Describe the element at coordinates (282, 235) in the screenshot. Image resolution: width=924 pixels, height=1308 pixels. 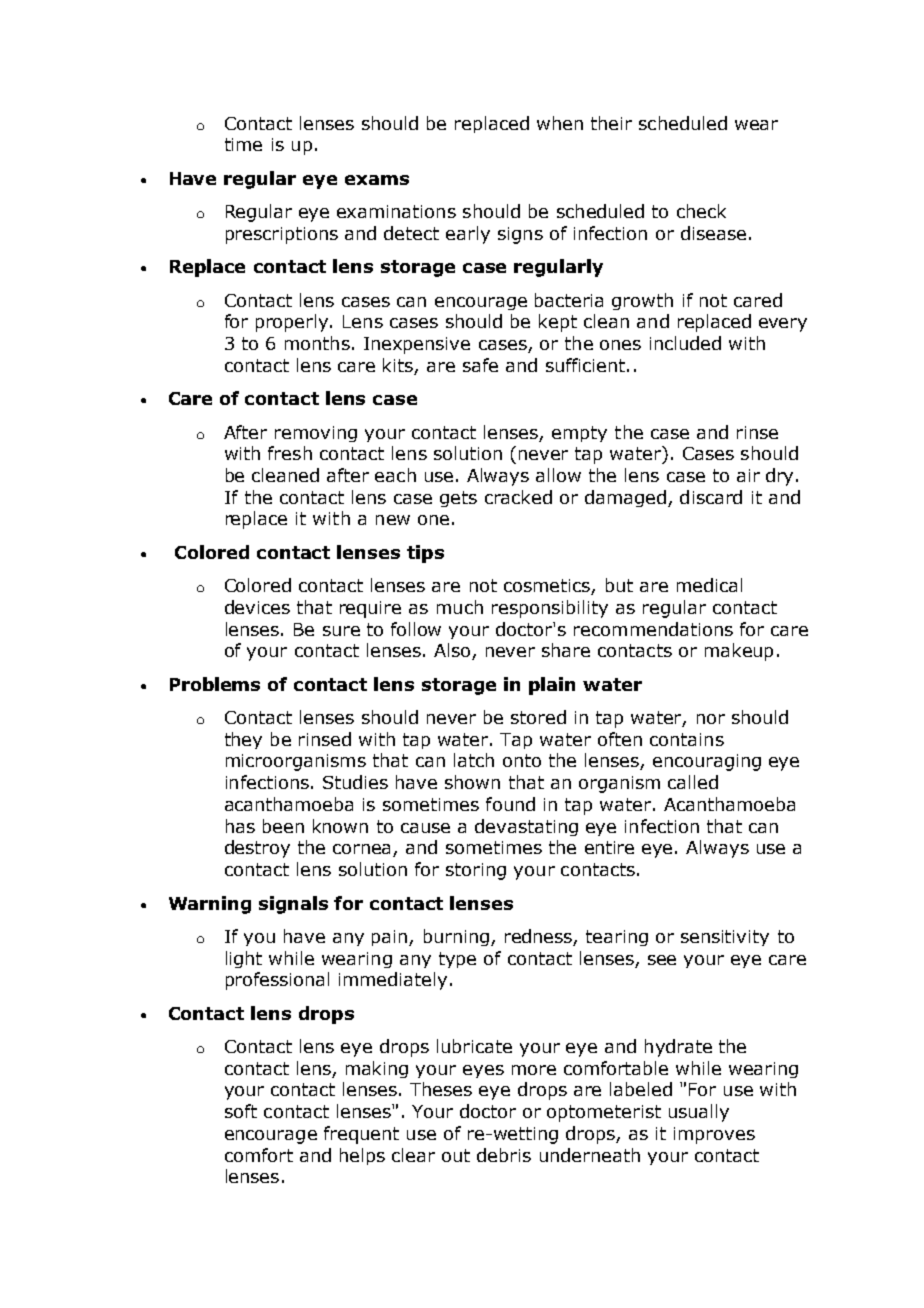
I see `prescriptions` at that location.
